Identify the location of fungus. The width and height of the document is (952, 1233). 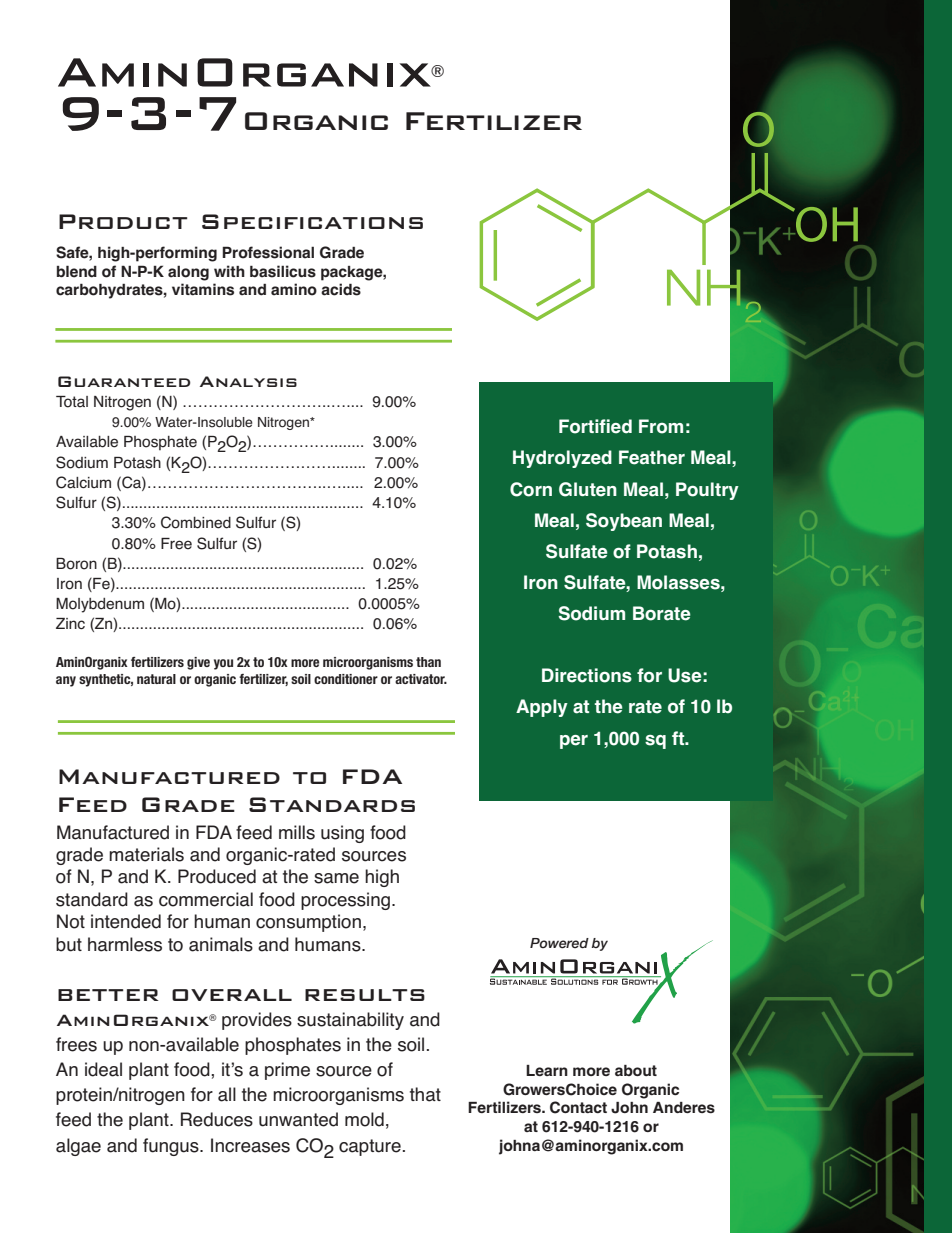
(172, 1147).
